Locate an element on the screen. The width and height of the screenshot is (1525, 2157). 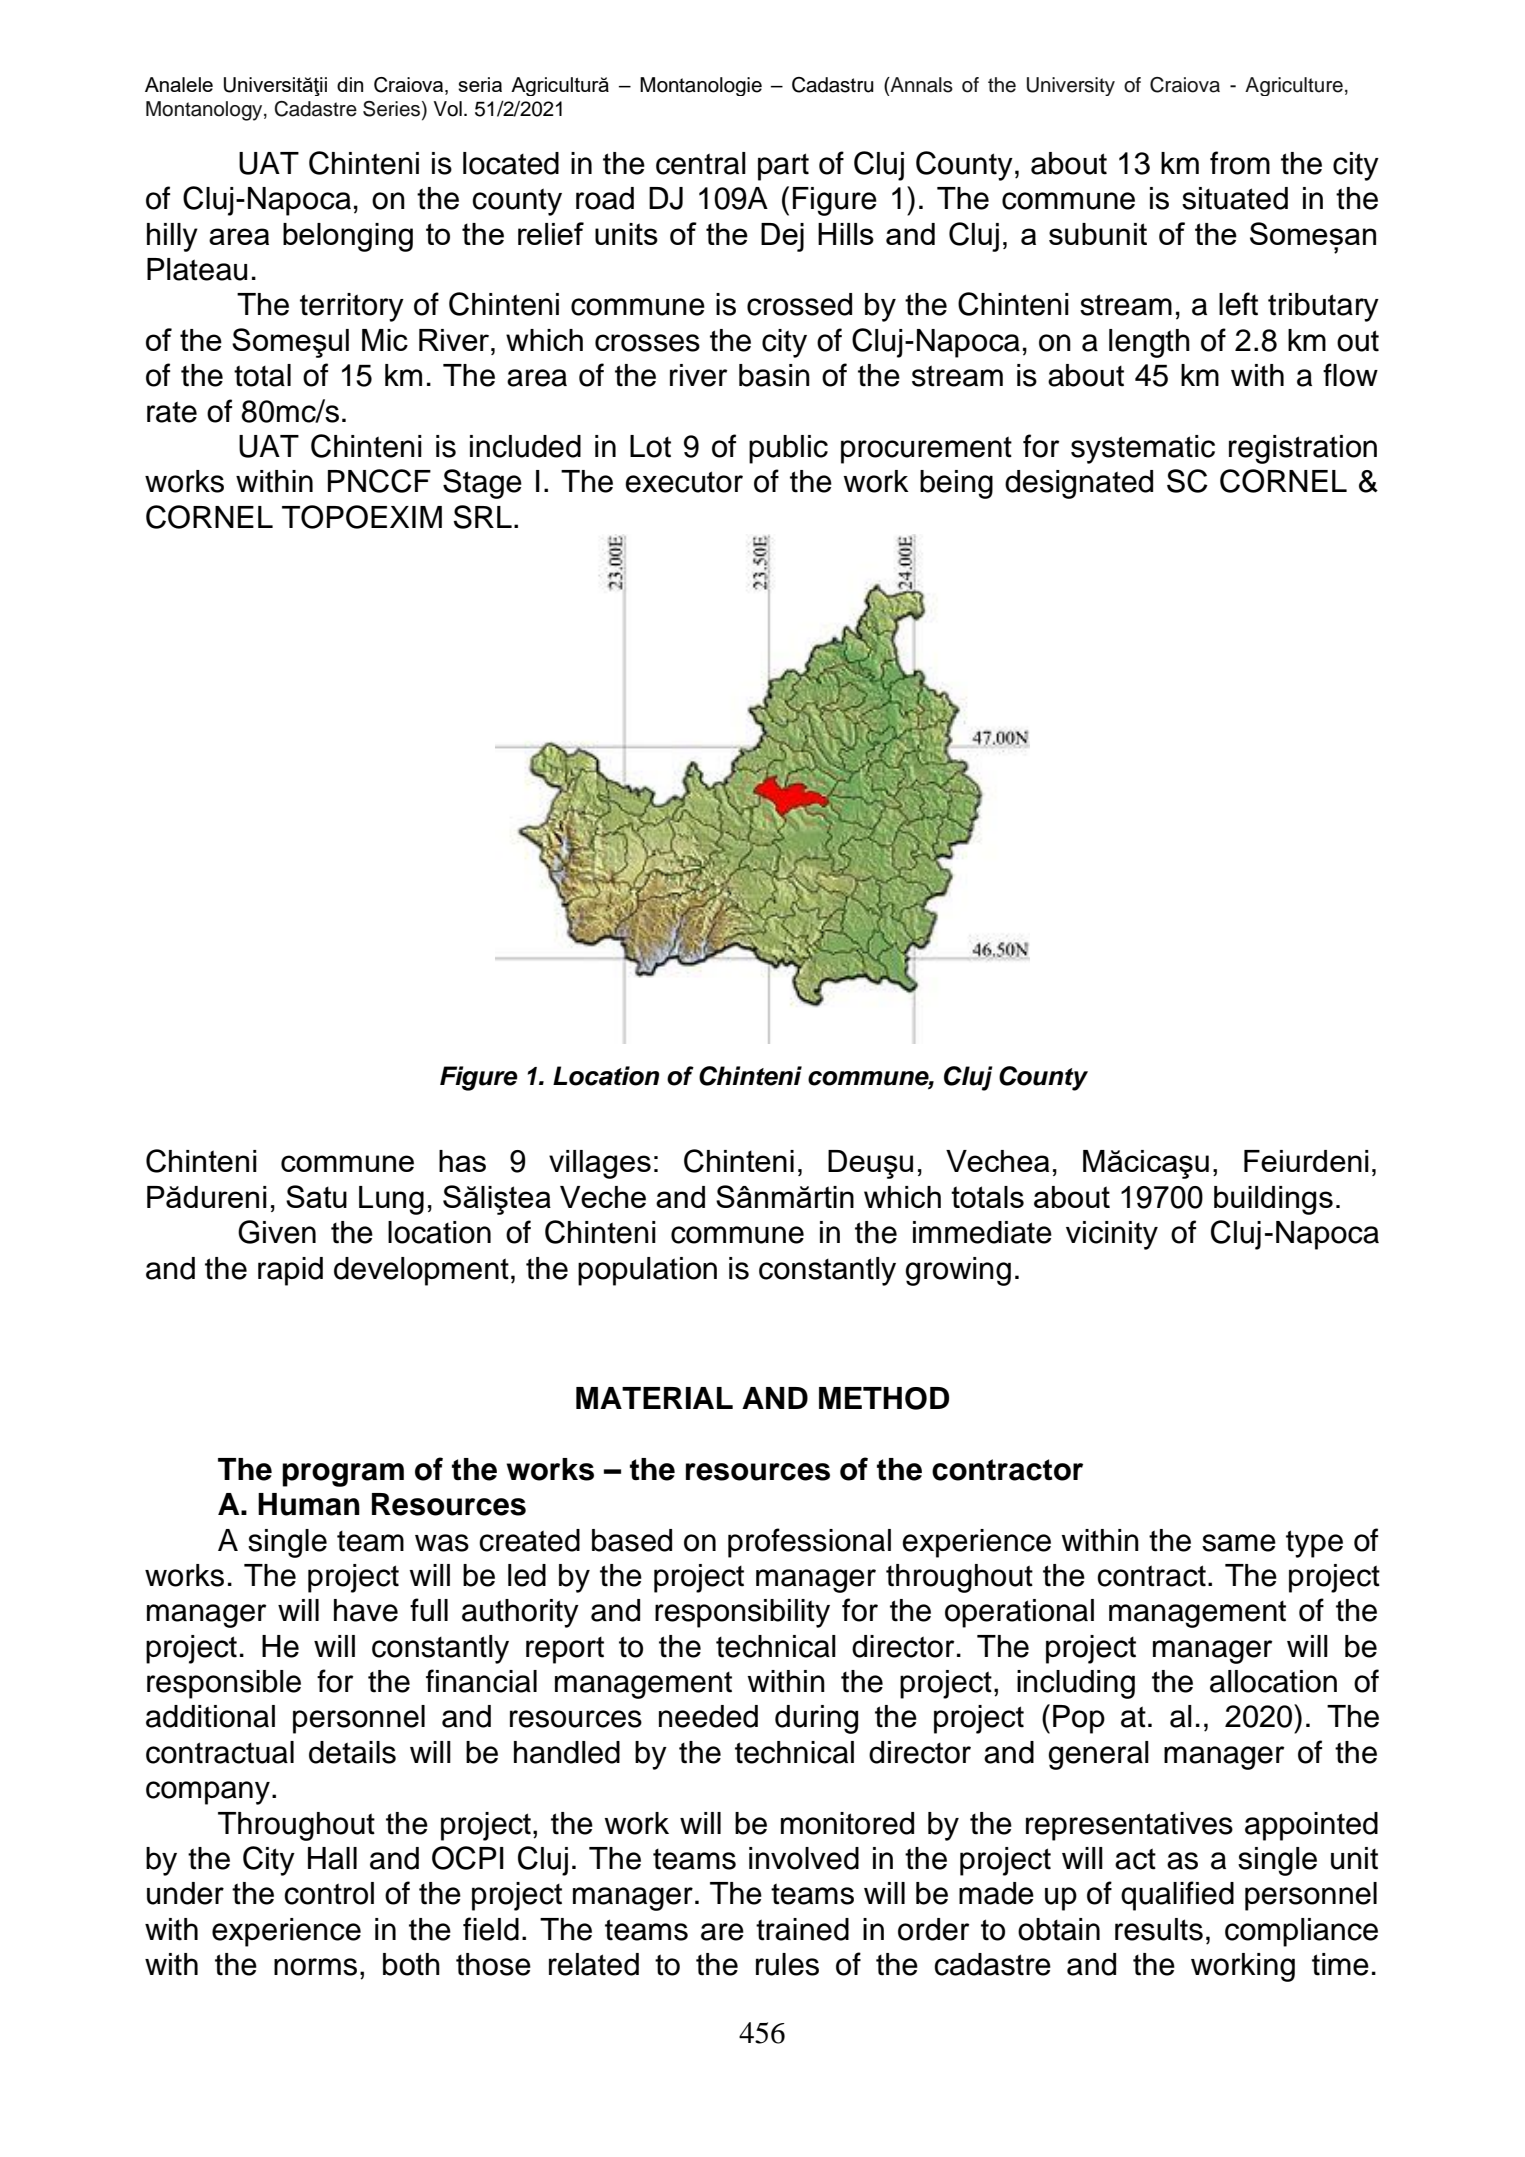
executor is located at coordinates (684, 482).
